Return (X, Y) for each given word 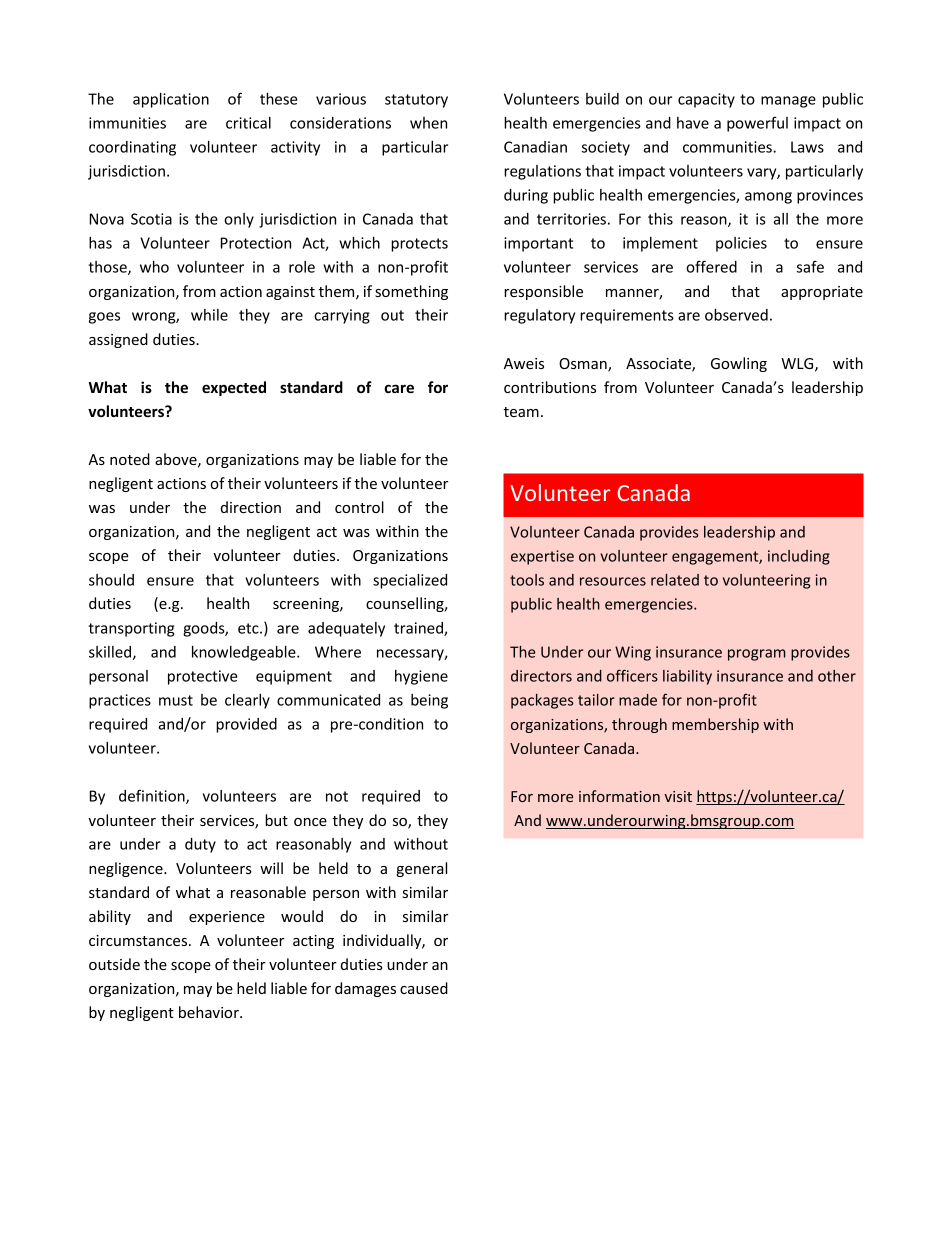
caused (424, 988)
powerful (757, 124)
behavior (210, 1012)
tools (527, 580)
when (428, 123)
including (799, 557)
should (111, 580)
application (171, 100)
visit (678, 796)
